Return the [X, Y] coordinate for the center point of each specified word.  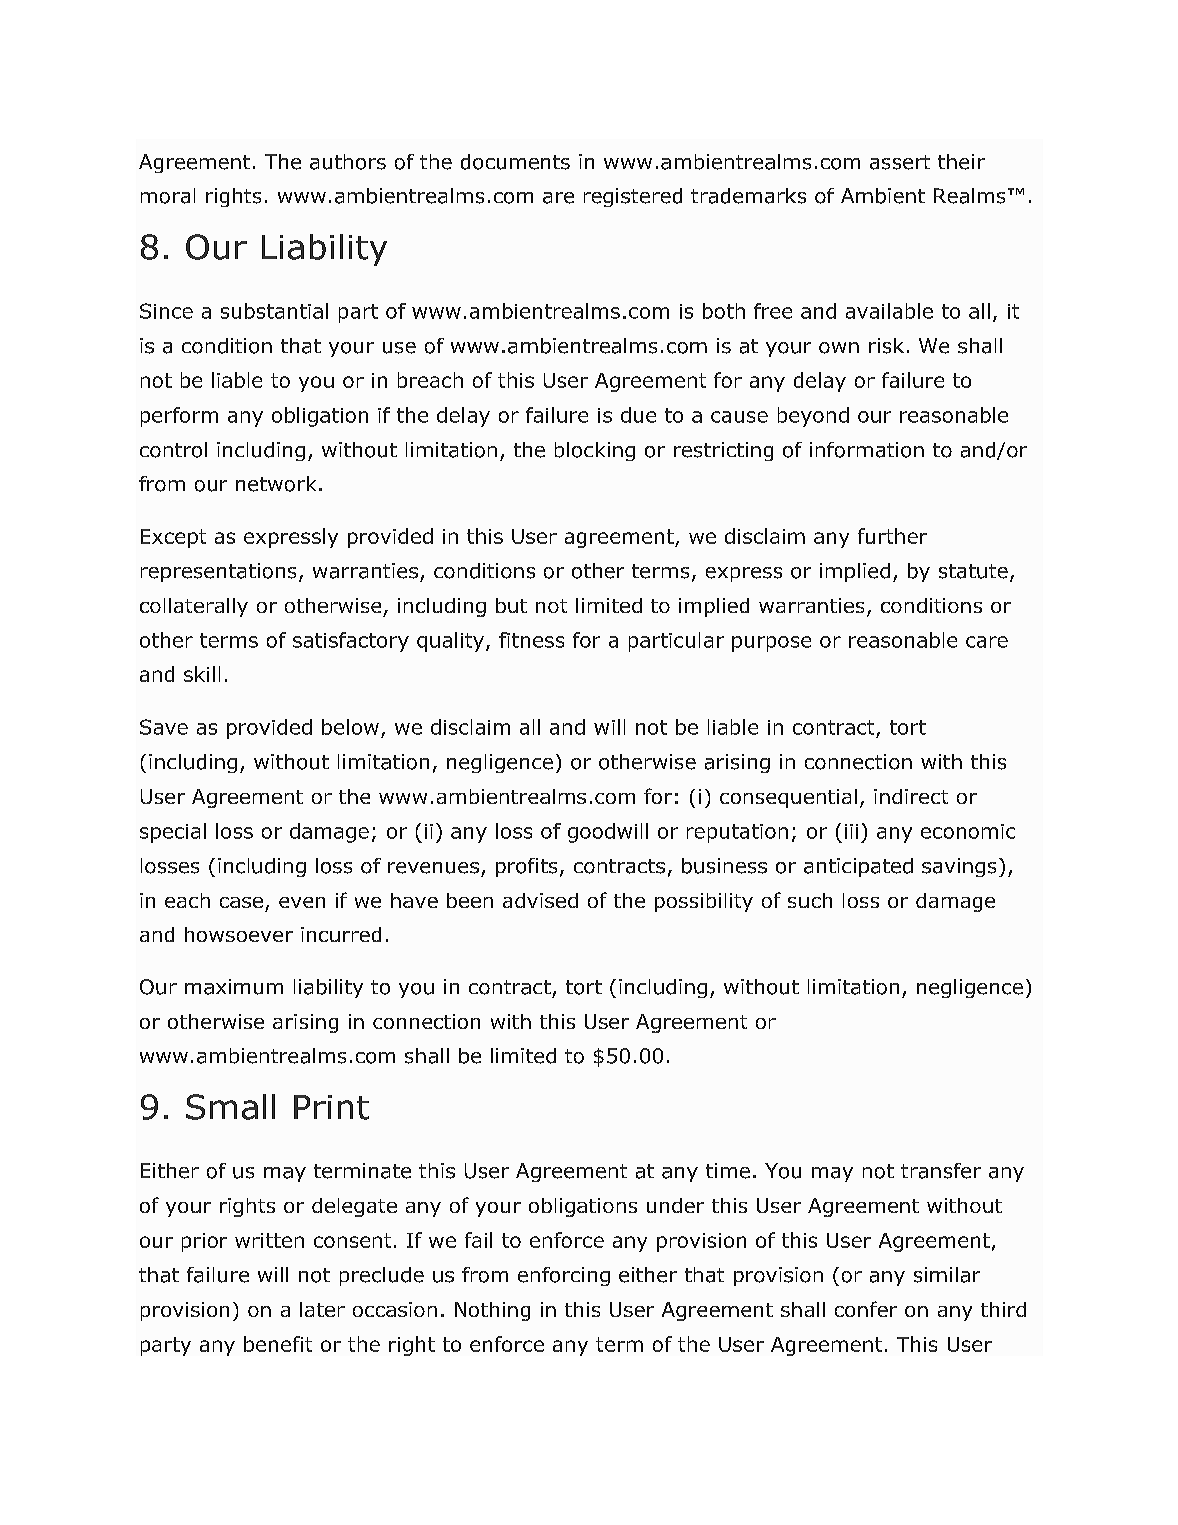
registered [633, 197]
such [810, 900]
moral [168, 196]
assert [900, 162]
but [511, 605]
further [892, 536]
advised [540, 900]
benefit [278, 1344]
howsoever [239, 934]
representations [218, 572]
